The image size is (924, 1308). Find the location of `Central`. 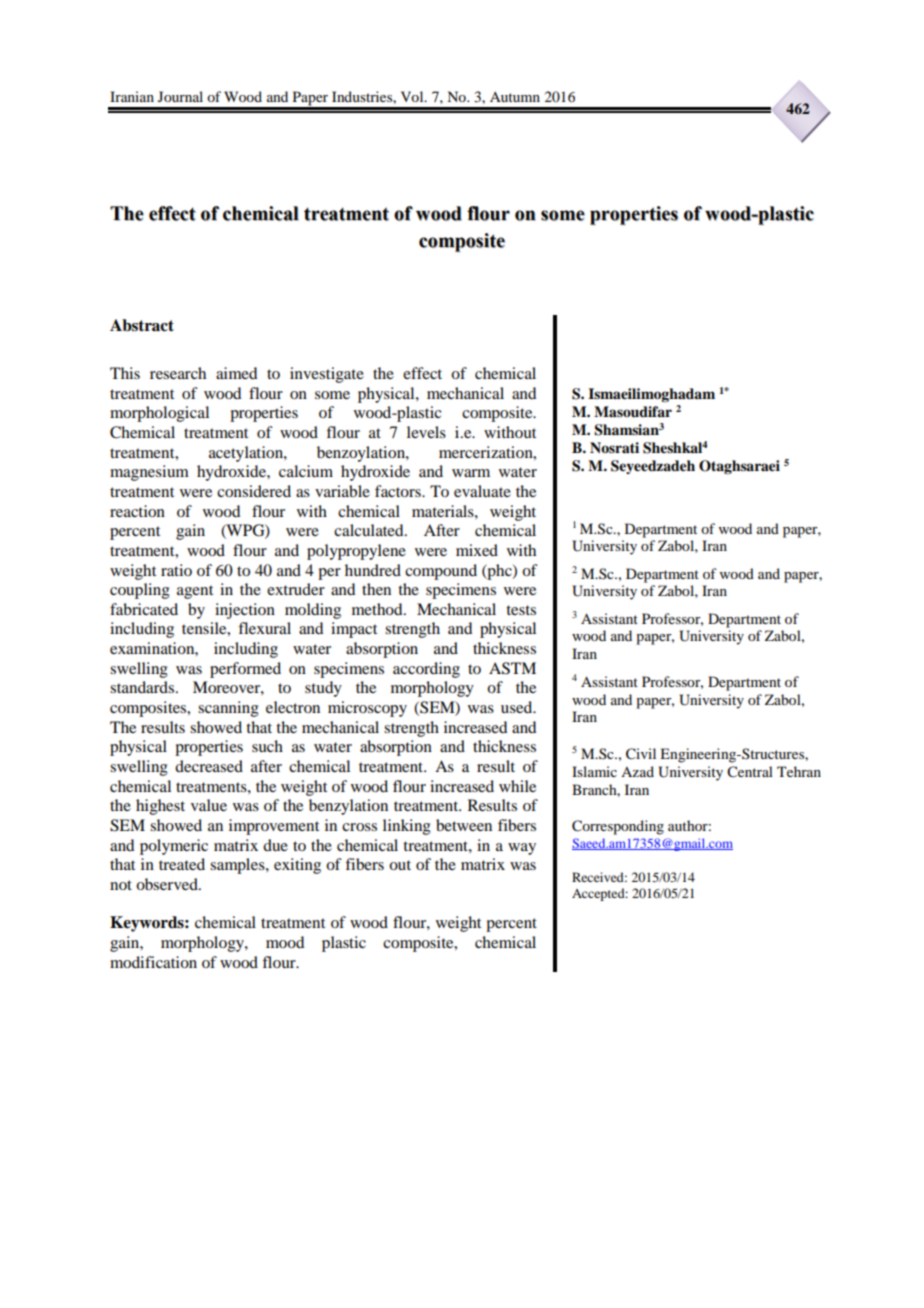

Central is located at coordinates (750, 772).
